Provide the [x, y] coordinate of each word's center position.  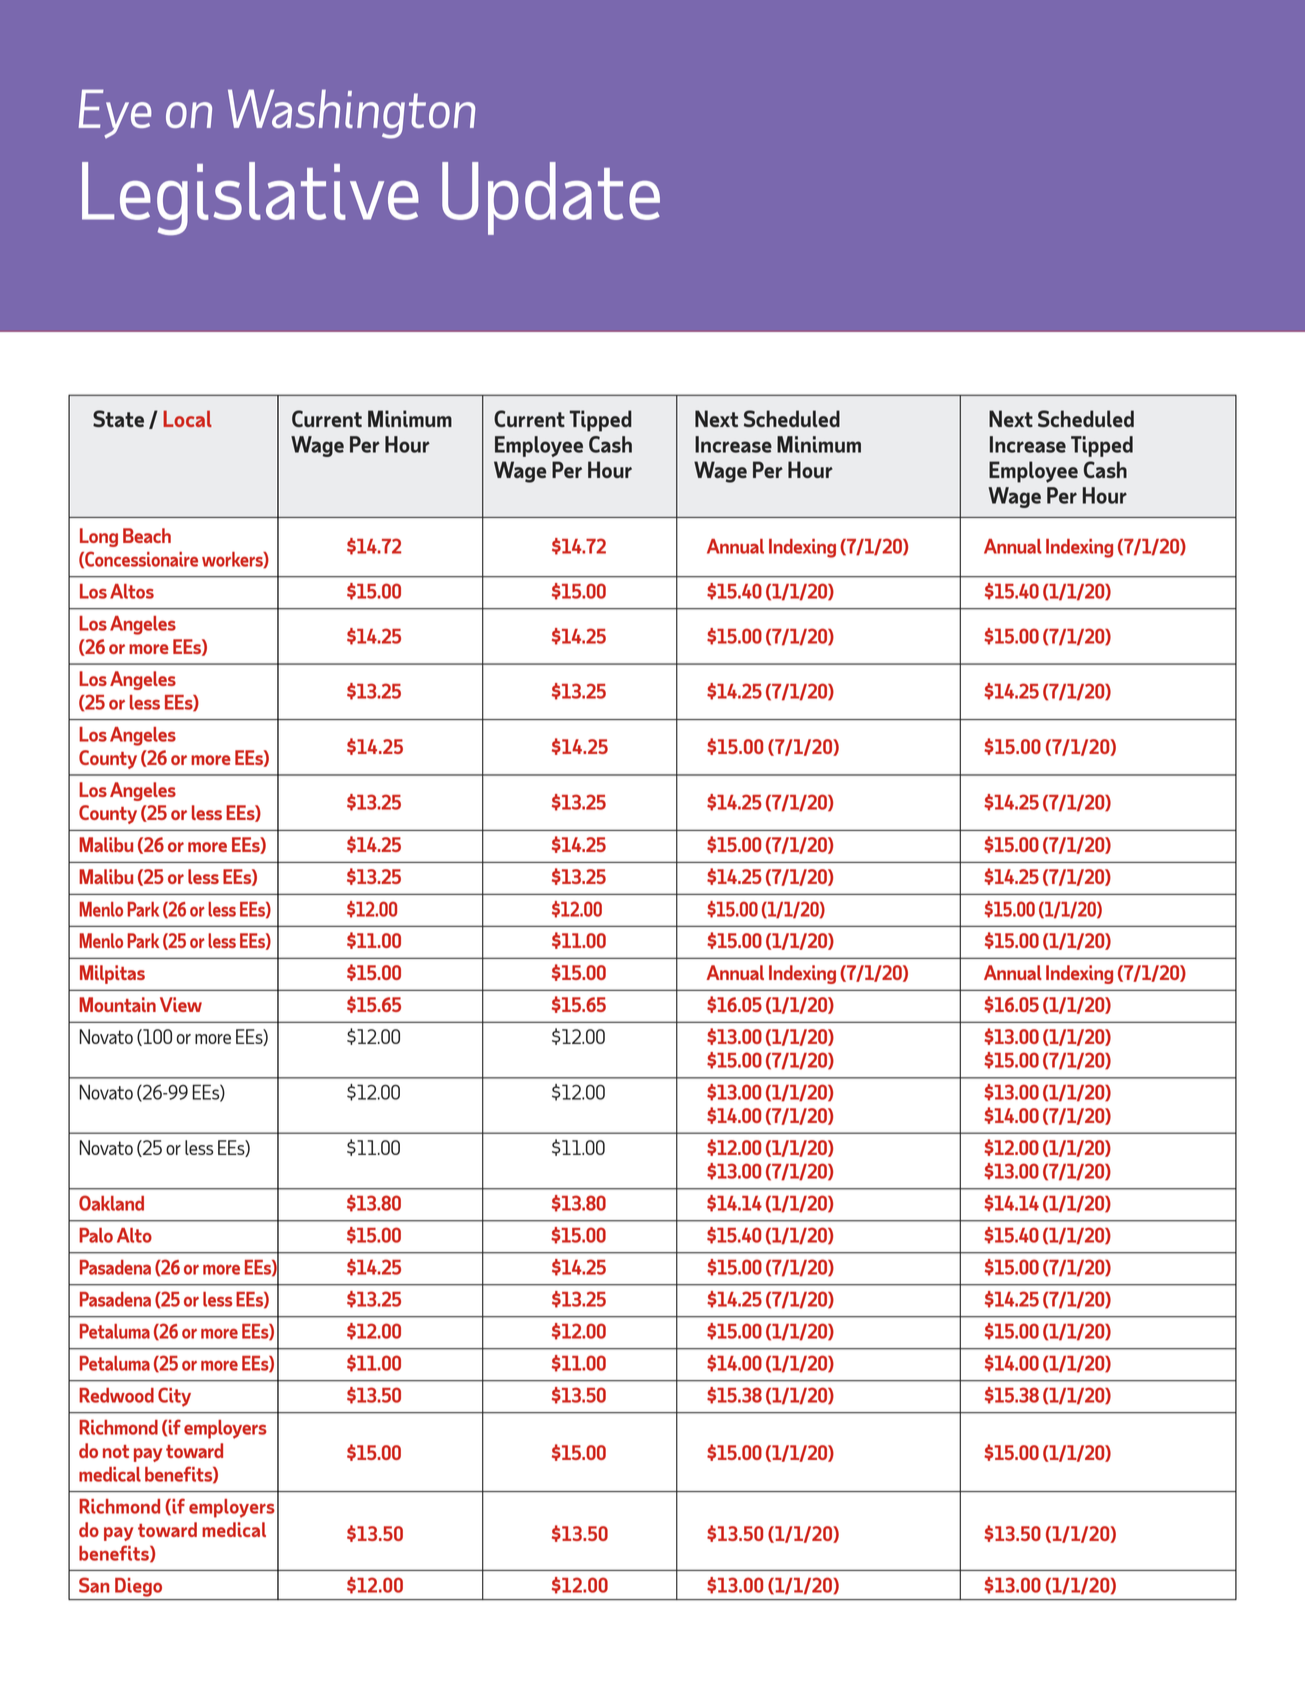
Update [551, 198]
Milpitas [112, 974]
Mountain [117, 1004]
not [116, 1451]
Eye [115, 113]
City [174, 1397]
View [181, 1004]
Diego [138, 1587]
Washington [351, 114]
